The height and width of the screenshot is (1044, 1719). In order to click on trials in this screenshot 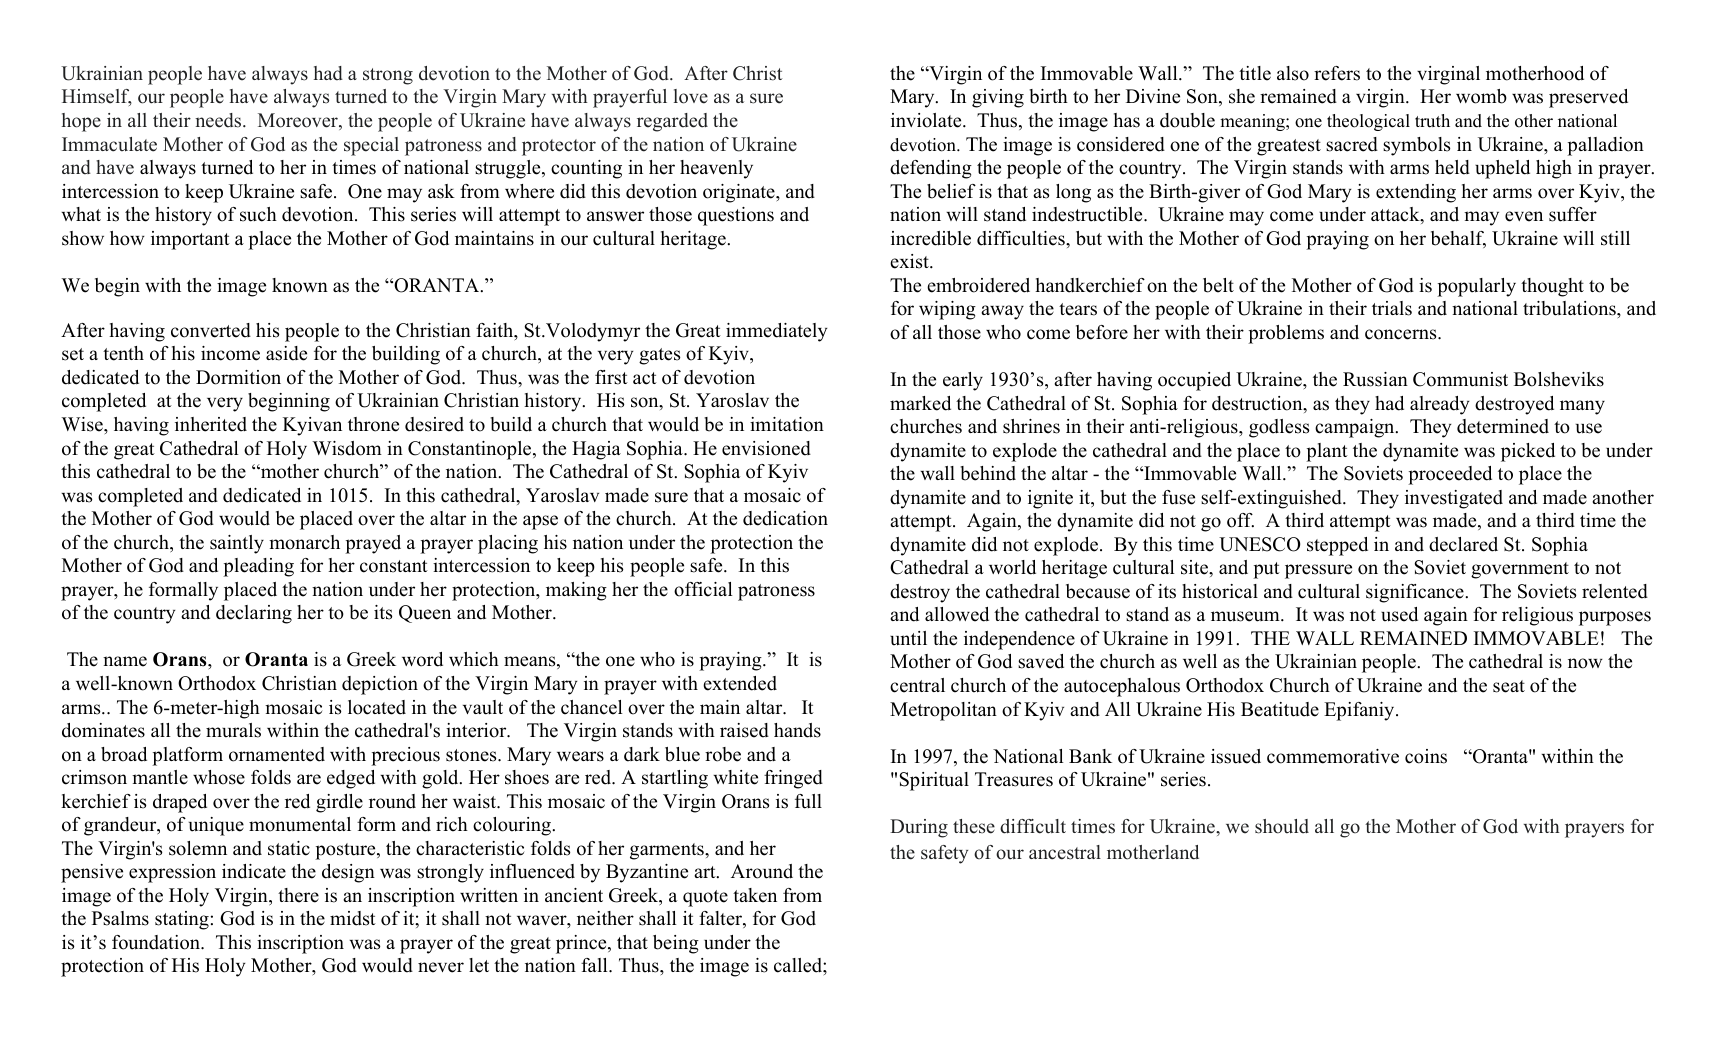, I will do `click(1392, 308)`.
